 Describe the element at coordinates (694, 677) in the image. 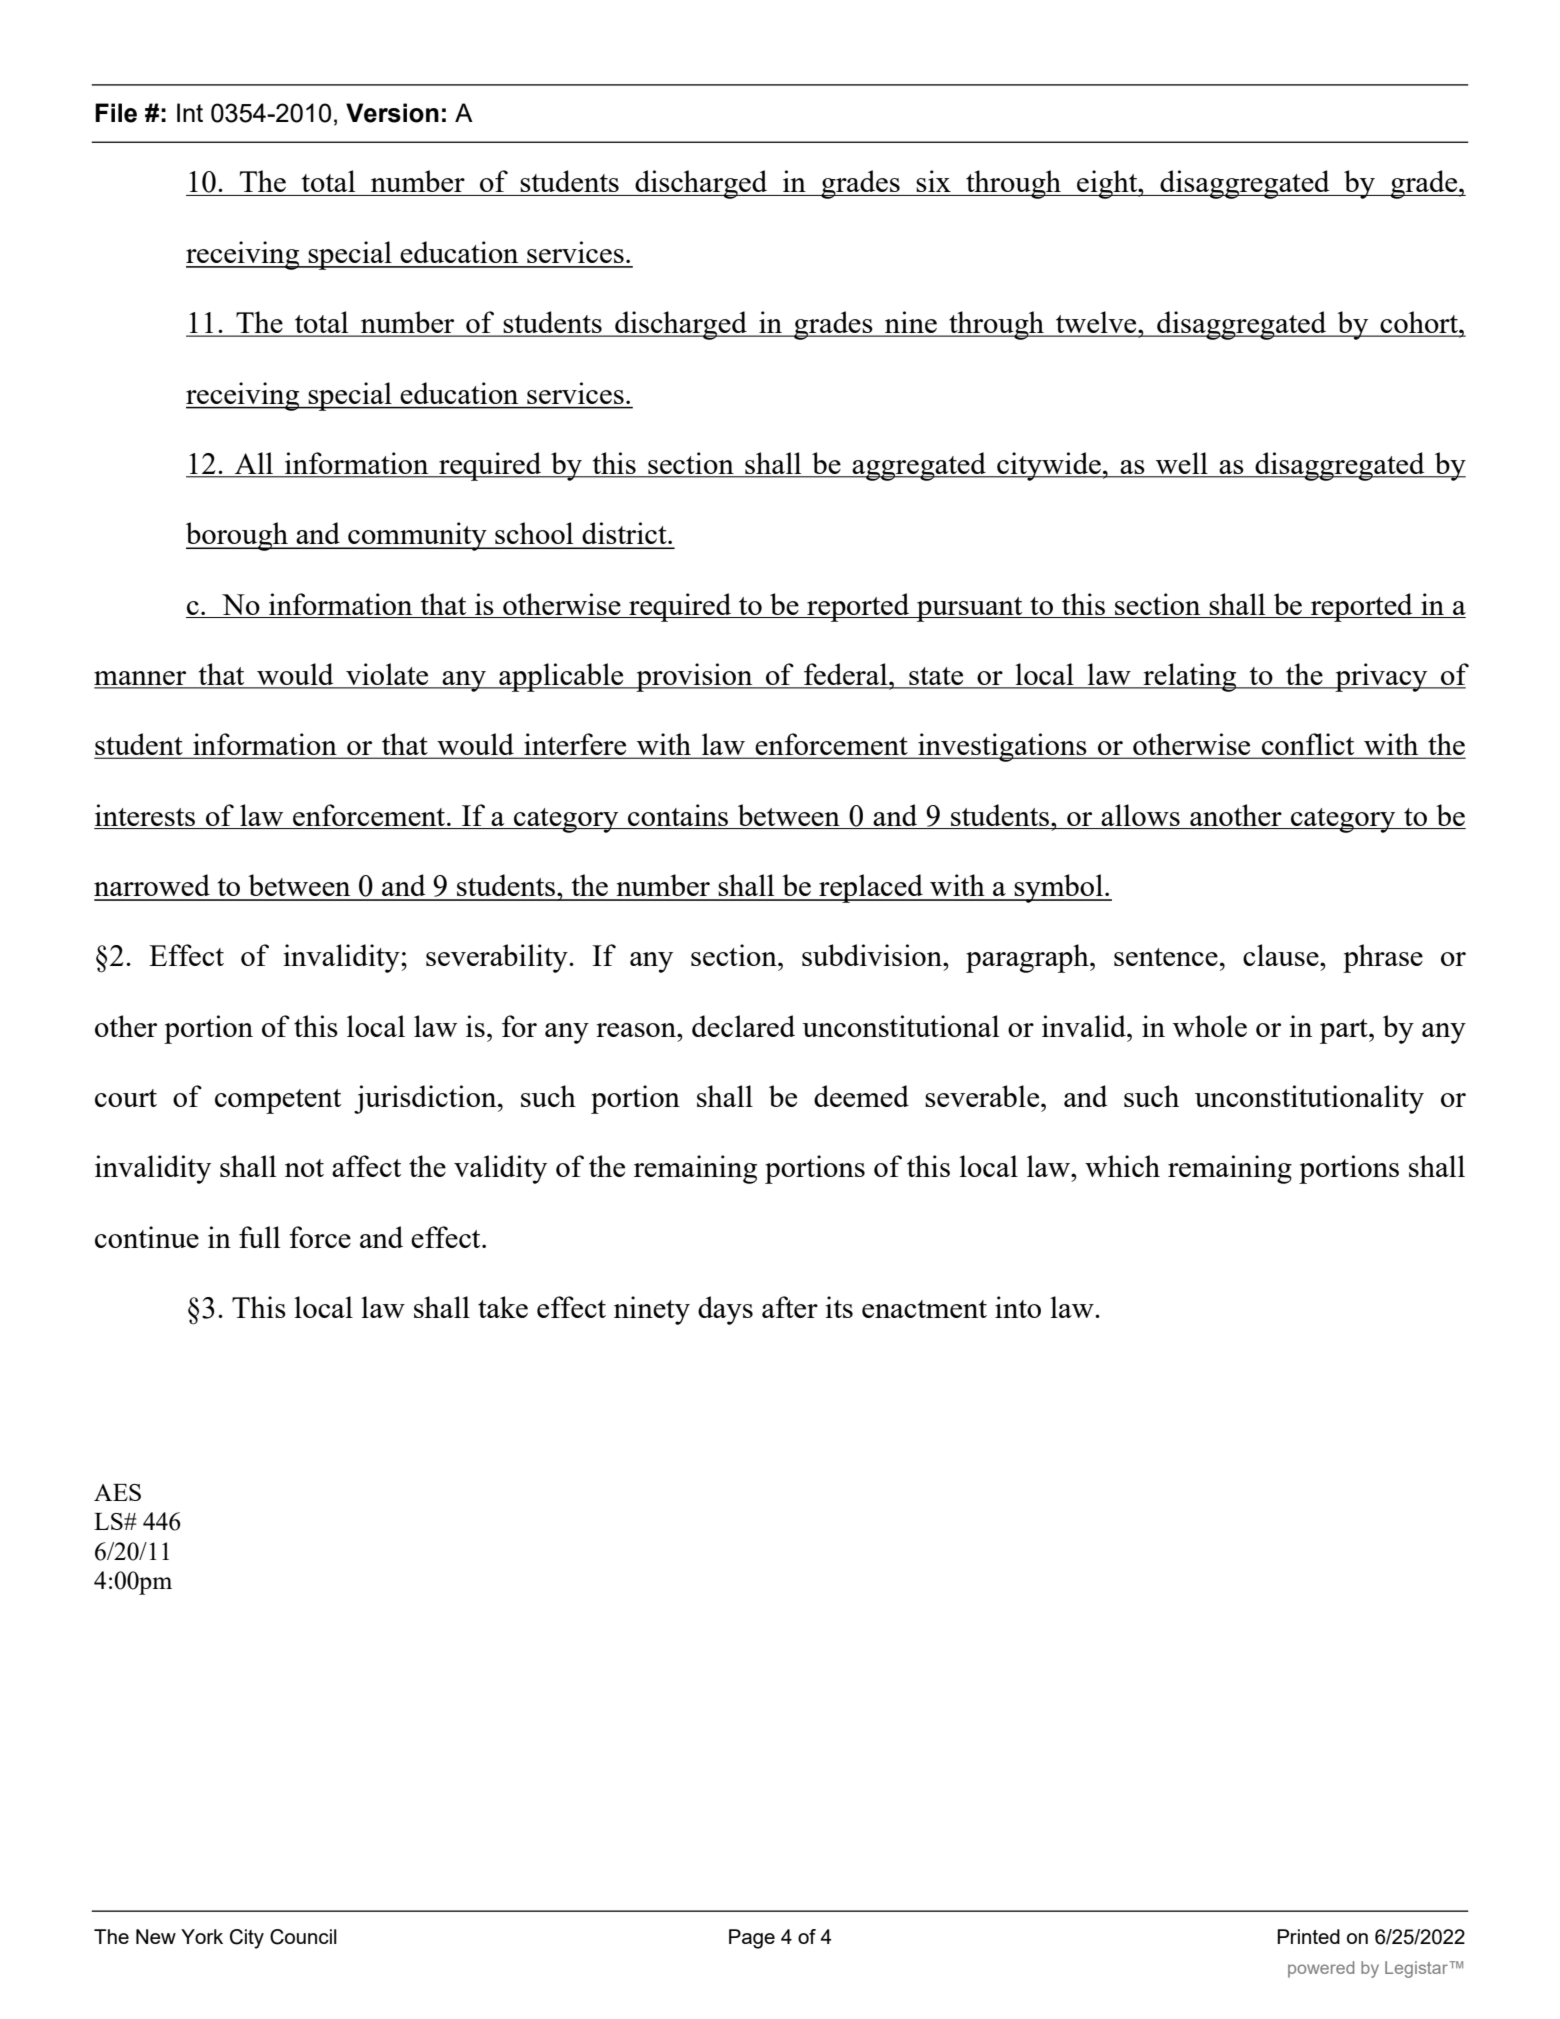

I see `provision` at that location.
